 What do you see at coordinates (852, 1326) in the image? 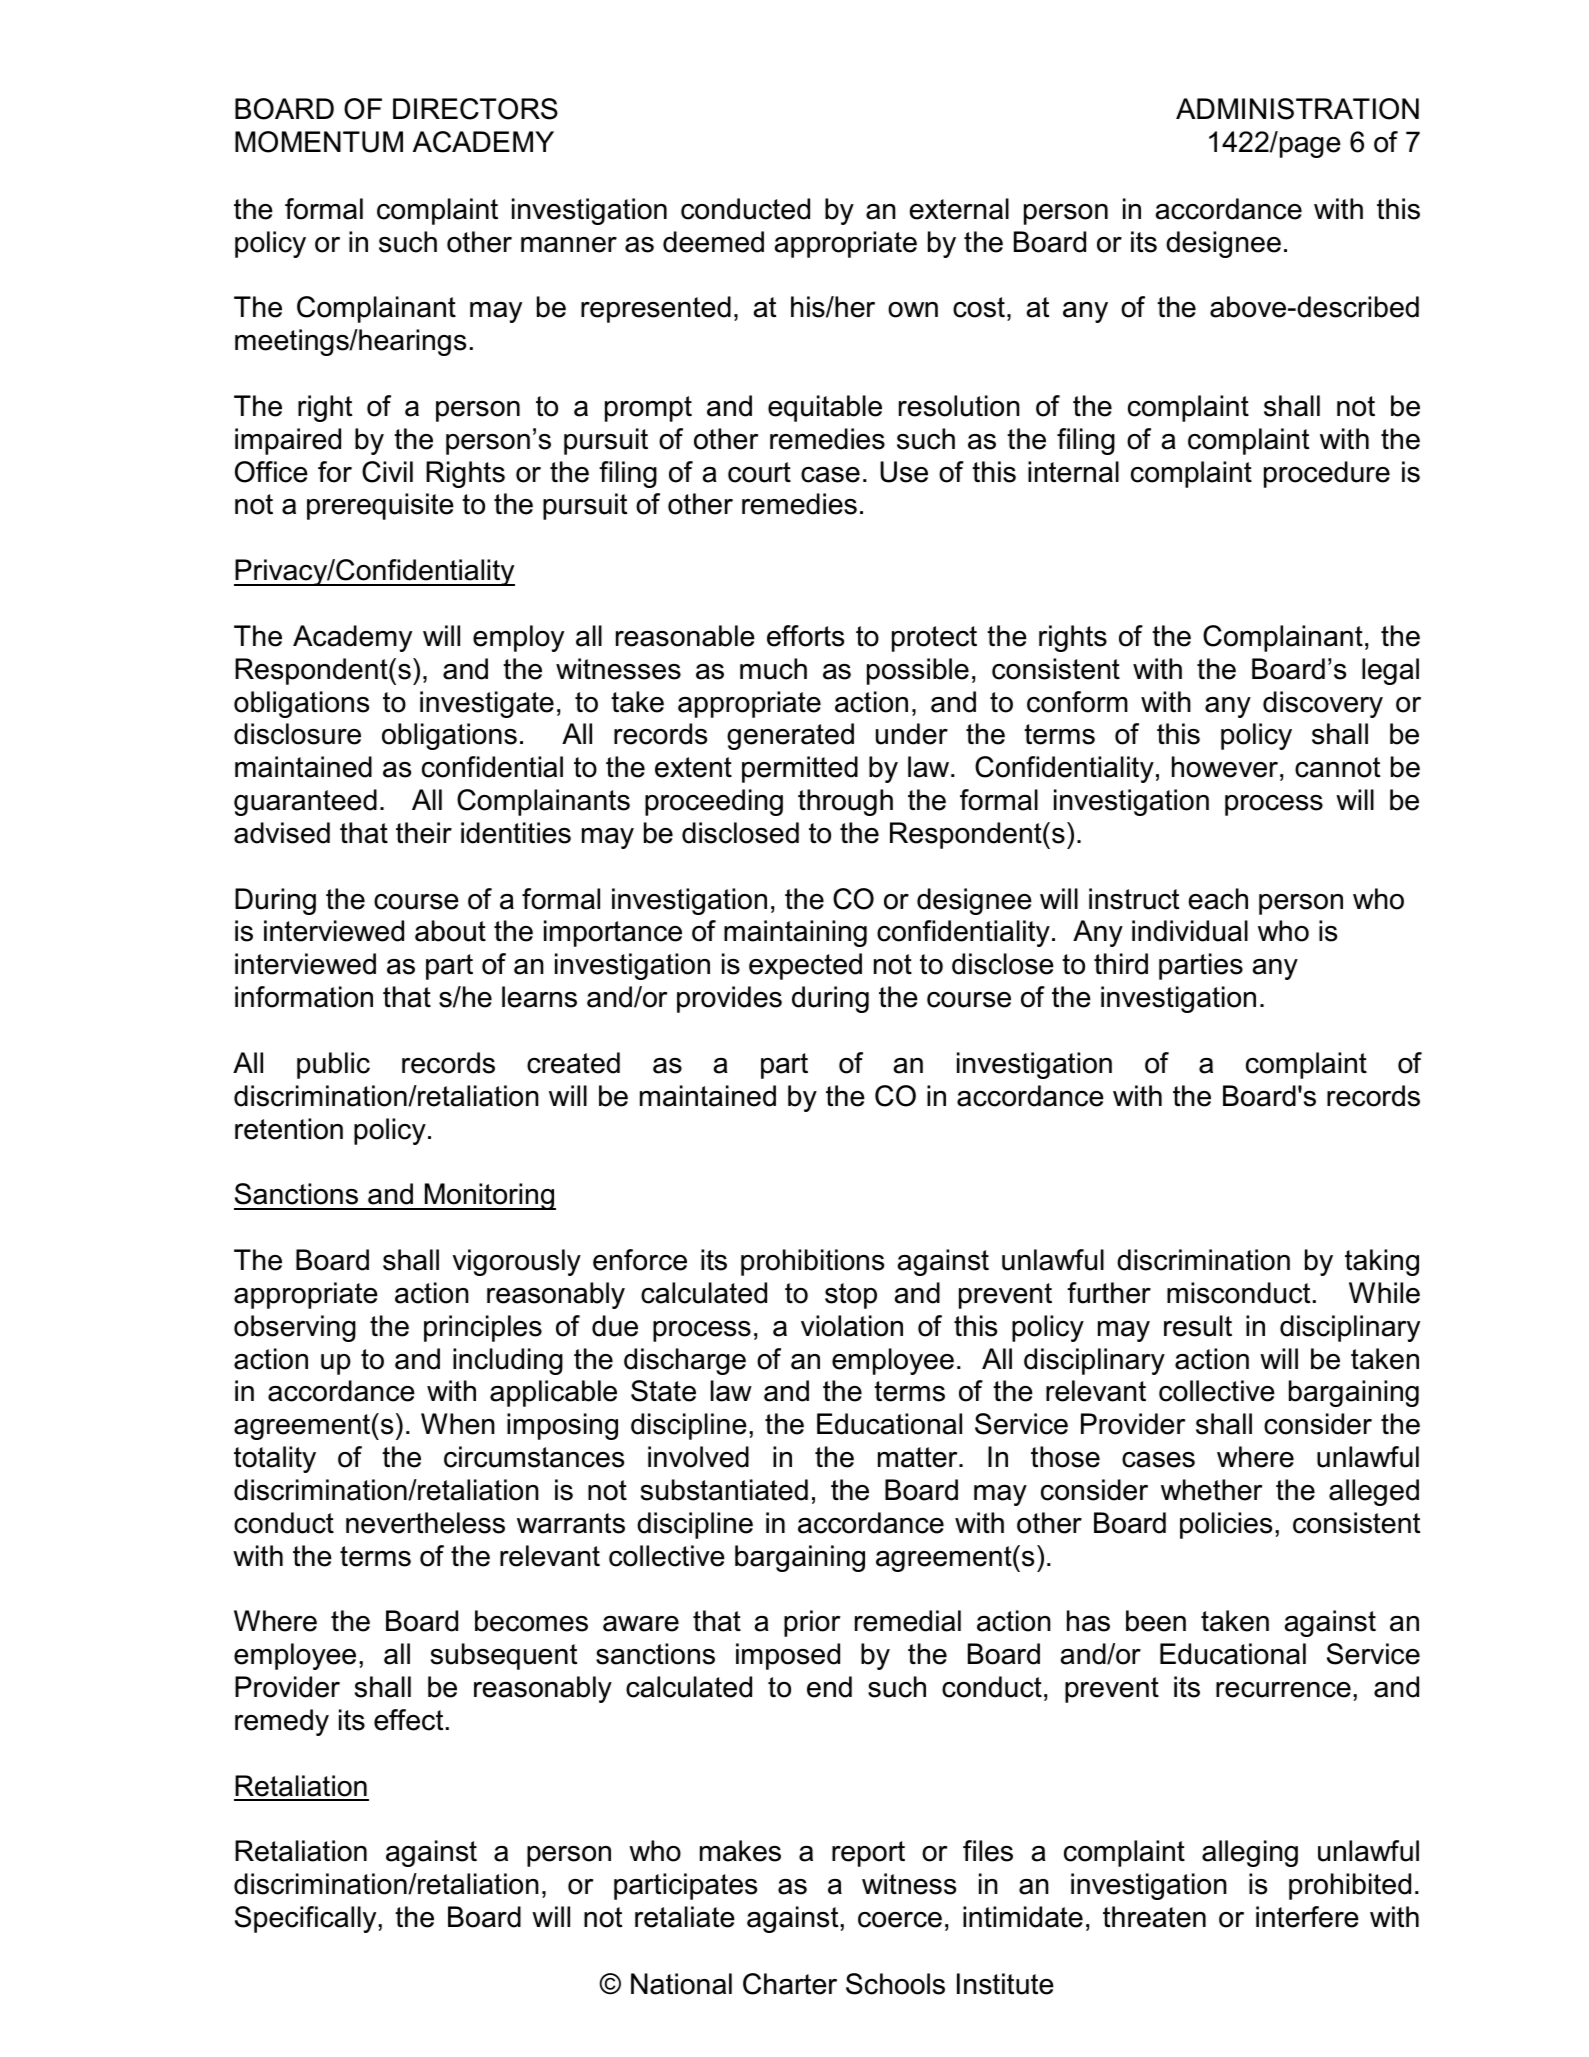
I see `violation` at bounding box center [852, 1326].
